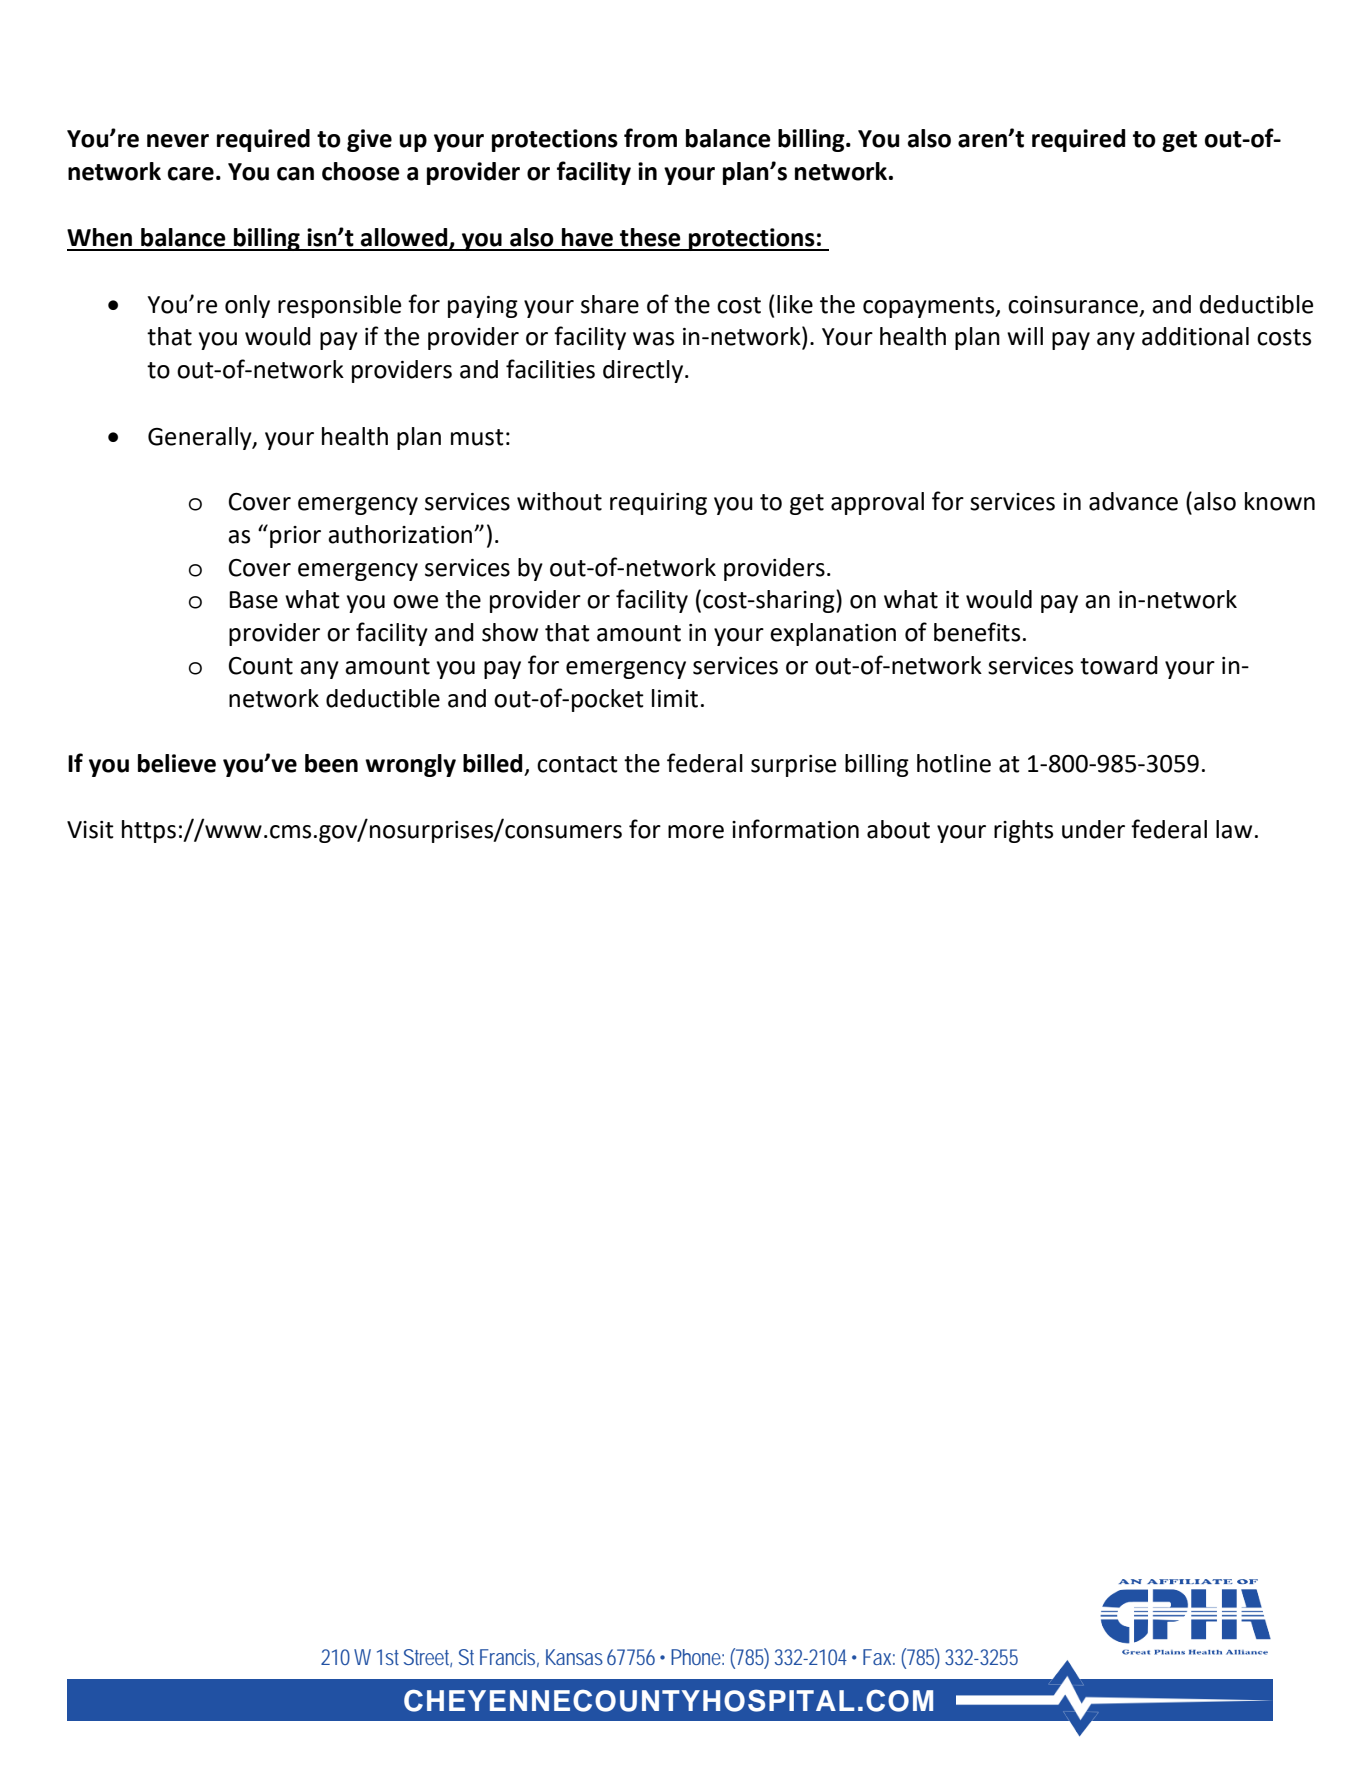 The width and height of the page is (1367, 1769). I want to click on under, so click(1093, 829).
